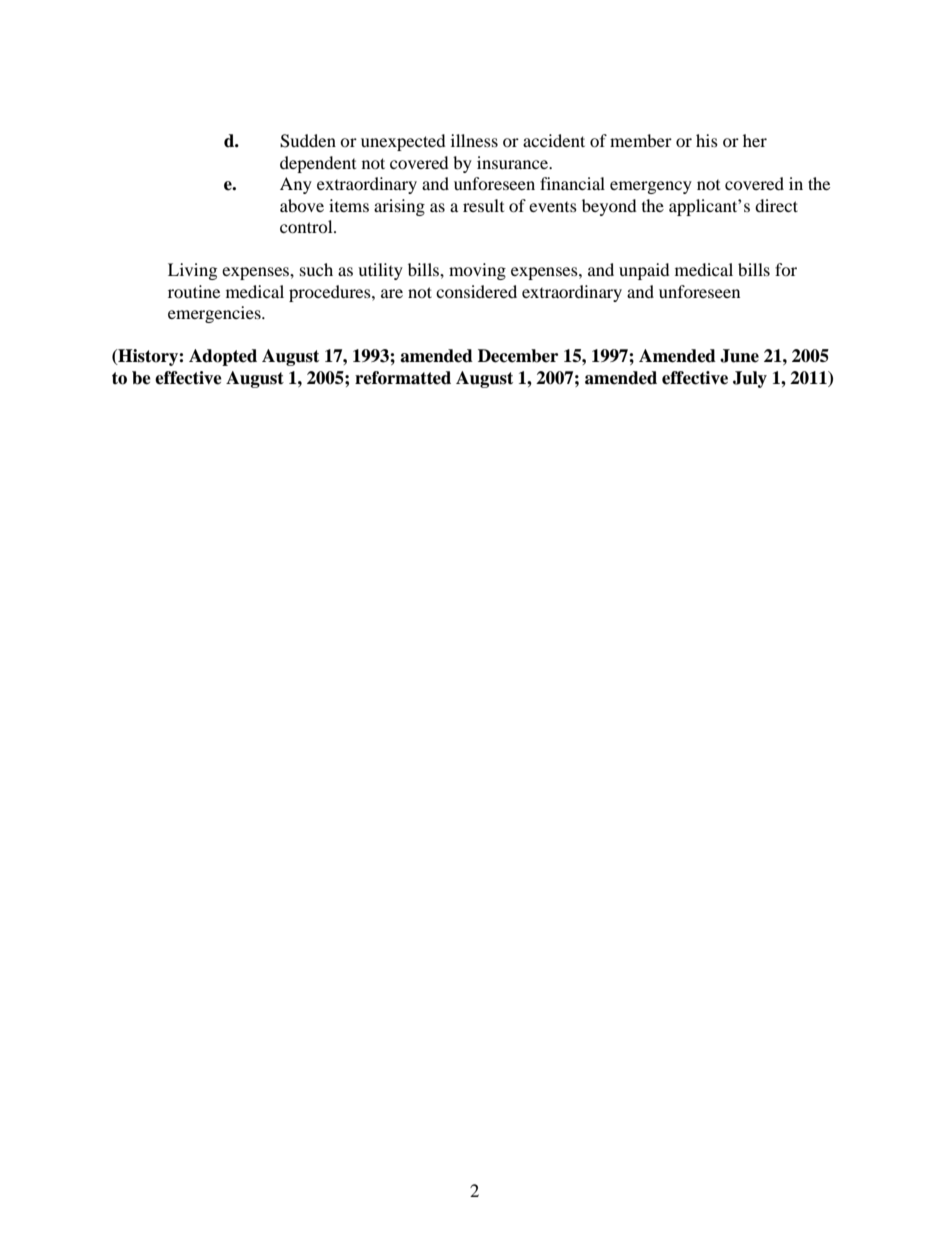 The height and width of the screenshot is (1233, 952). I want to click on illness, so click(474, 140).
